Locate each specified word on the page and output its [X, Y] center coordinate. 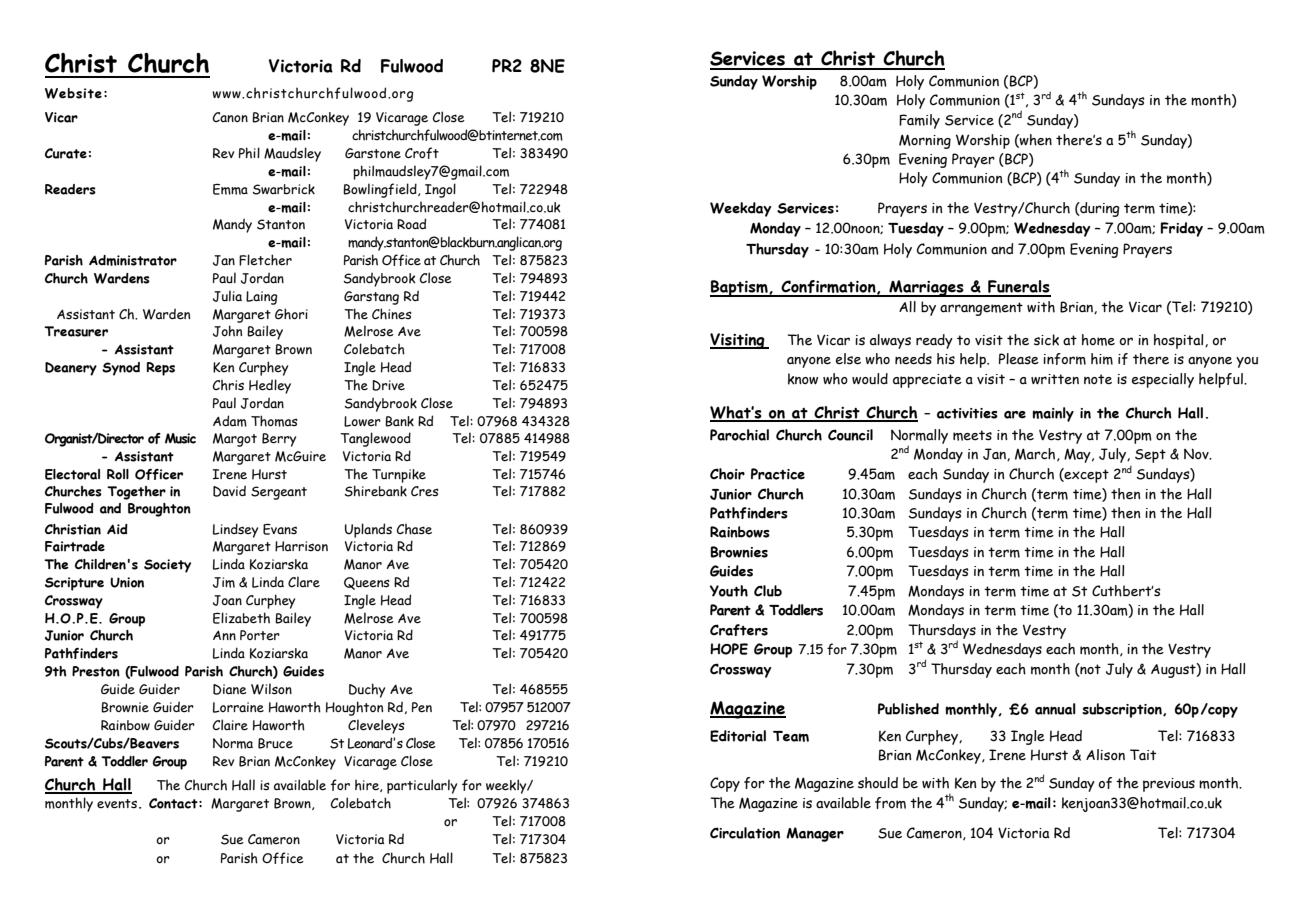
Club [768, 591]
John [227, 331]
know [803, 379]
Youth [729, 591]
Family [919, 121]
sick [1046, 340]
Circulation [745, 833]
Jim [224, 582]
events [117, 804]
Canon [230, 117]
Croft [422, 153]
